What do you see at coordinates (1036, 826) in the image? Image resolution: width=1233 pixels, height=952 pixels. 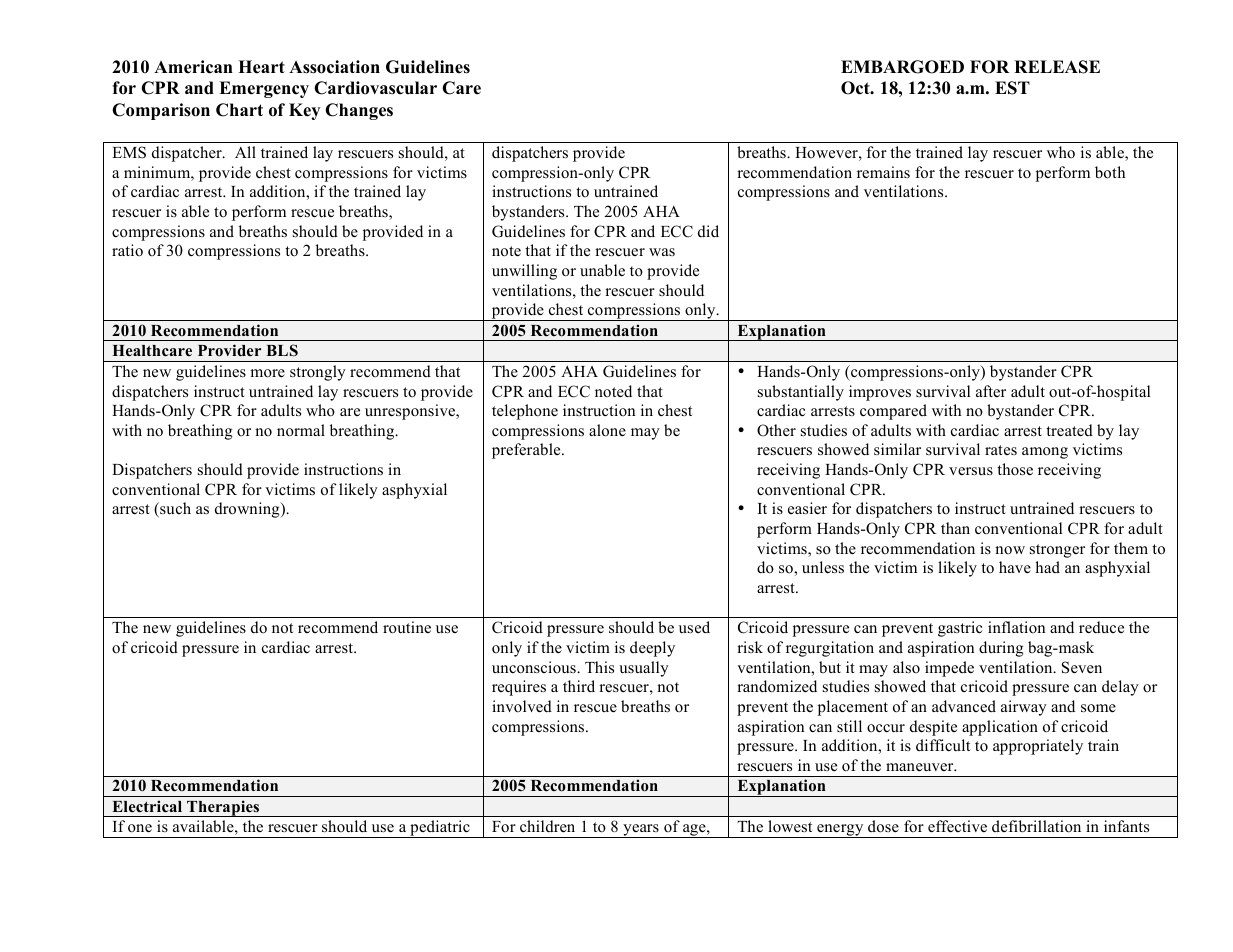 I see `defibrillation` at bounding box center [1036, 826].
